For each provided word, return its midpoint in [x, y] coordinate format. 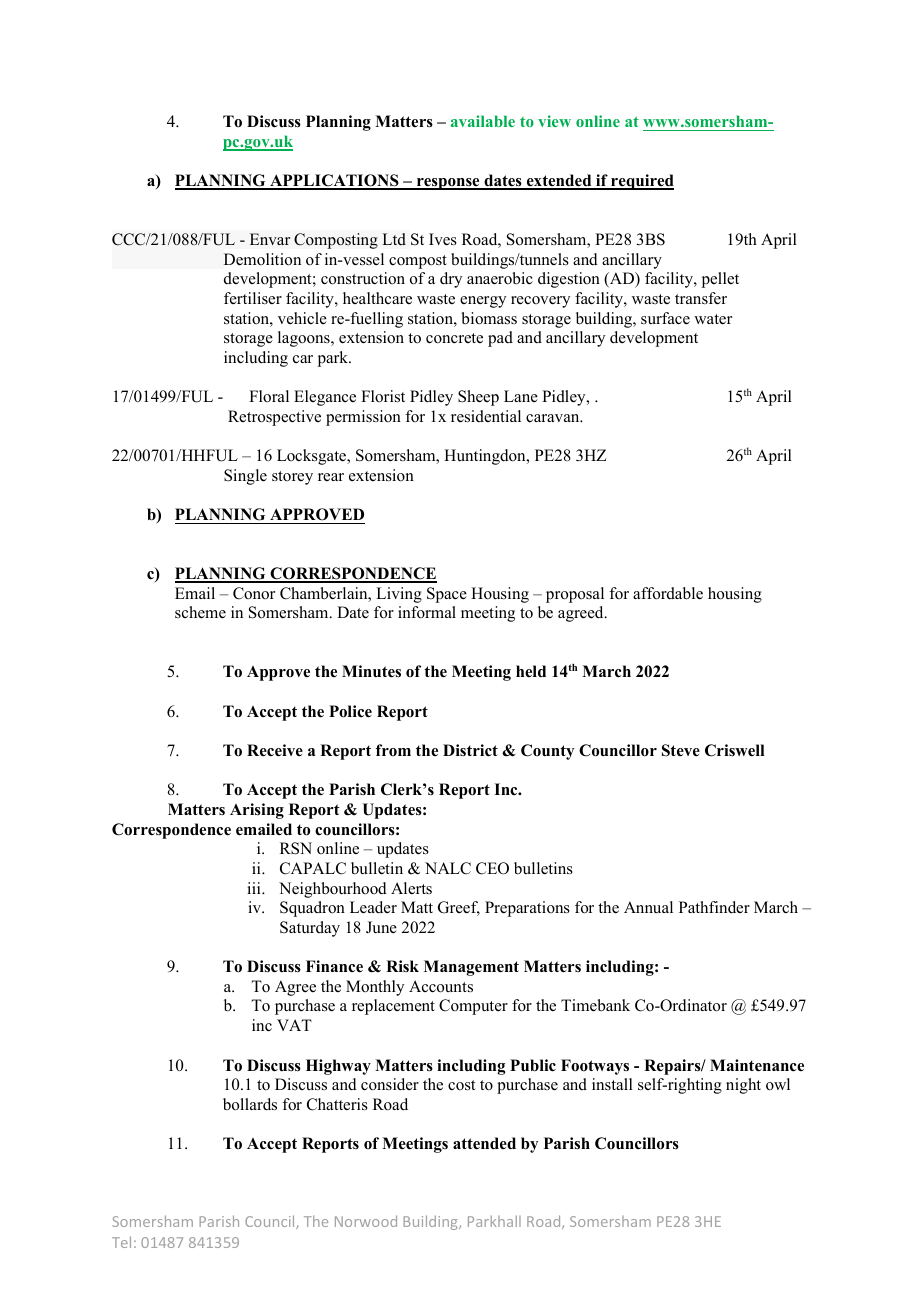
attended [484, 1143]
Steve [681, 750]
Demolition [262, 259]
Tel [121, 1242]
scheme [200, 612]
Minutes [371, 671]
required [641, 182]
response [448, 184]
